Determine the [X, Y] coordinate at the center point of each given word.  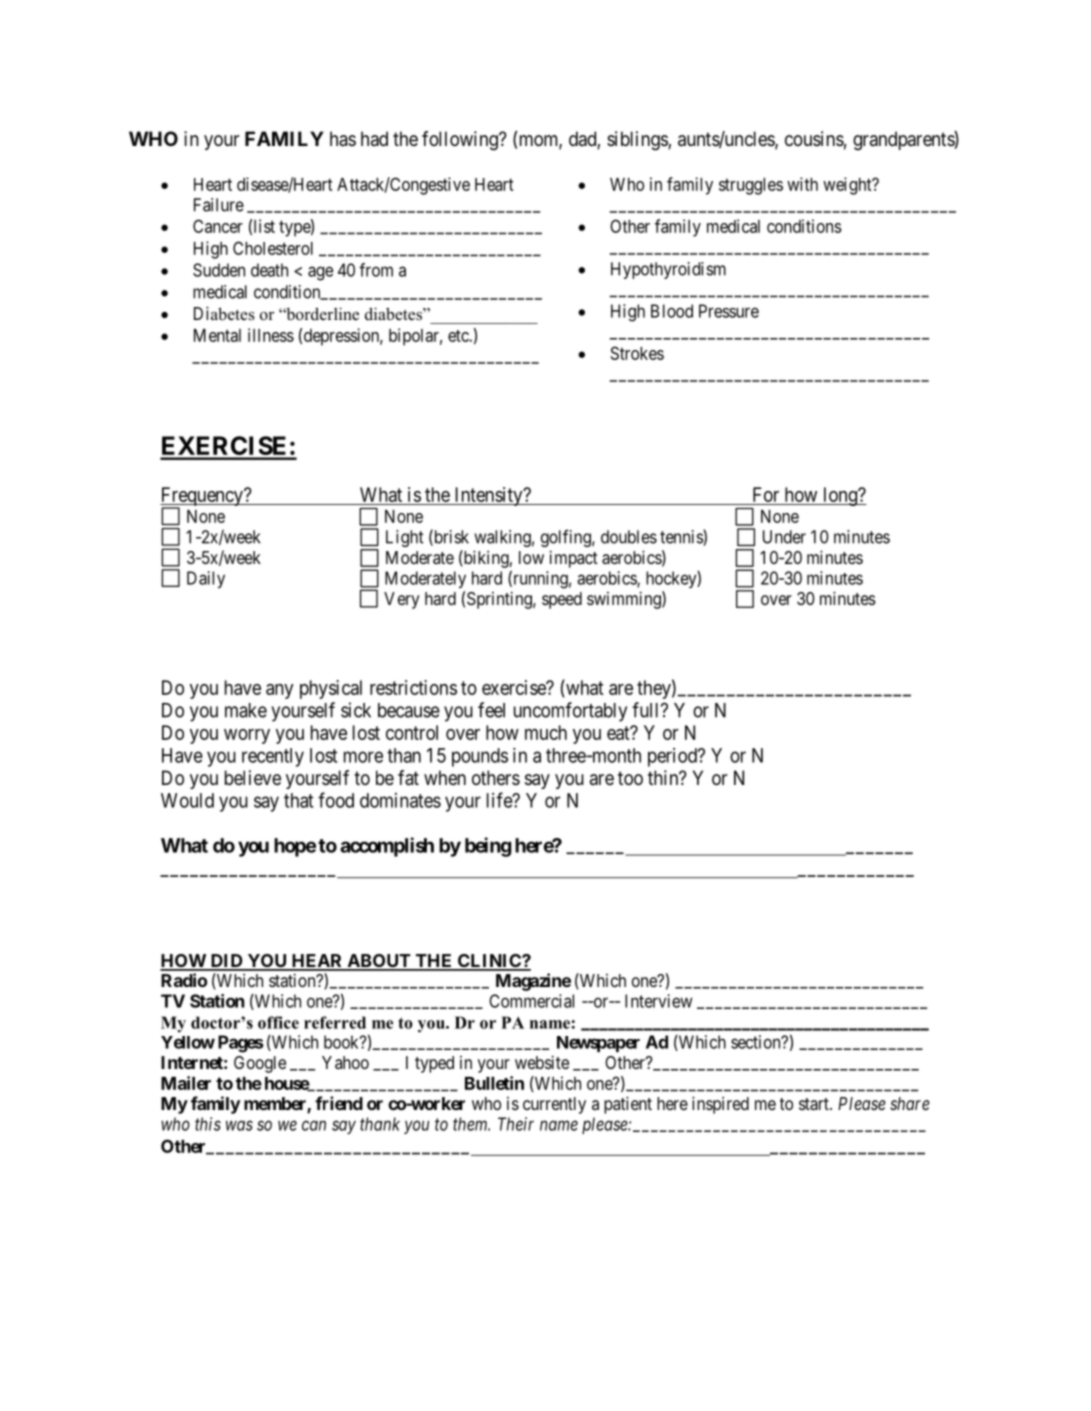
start [815, 1104]
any [279, 691]
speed [562, 600]
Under [784, 537]
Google [260, 1064]
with [802, 184]
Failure [219, 205]
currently [554, 1105]
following [461, 141]
